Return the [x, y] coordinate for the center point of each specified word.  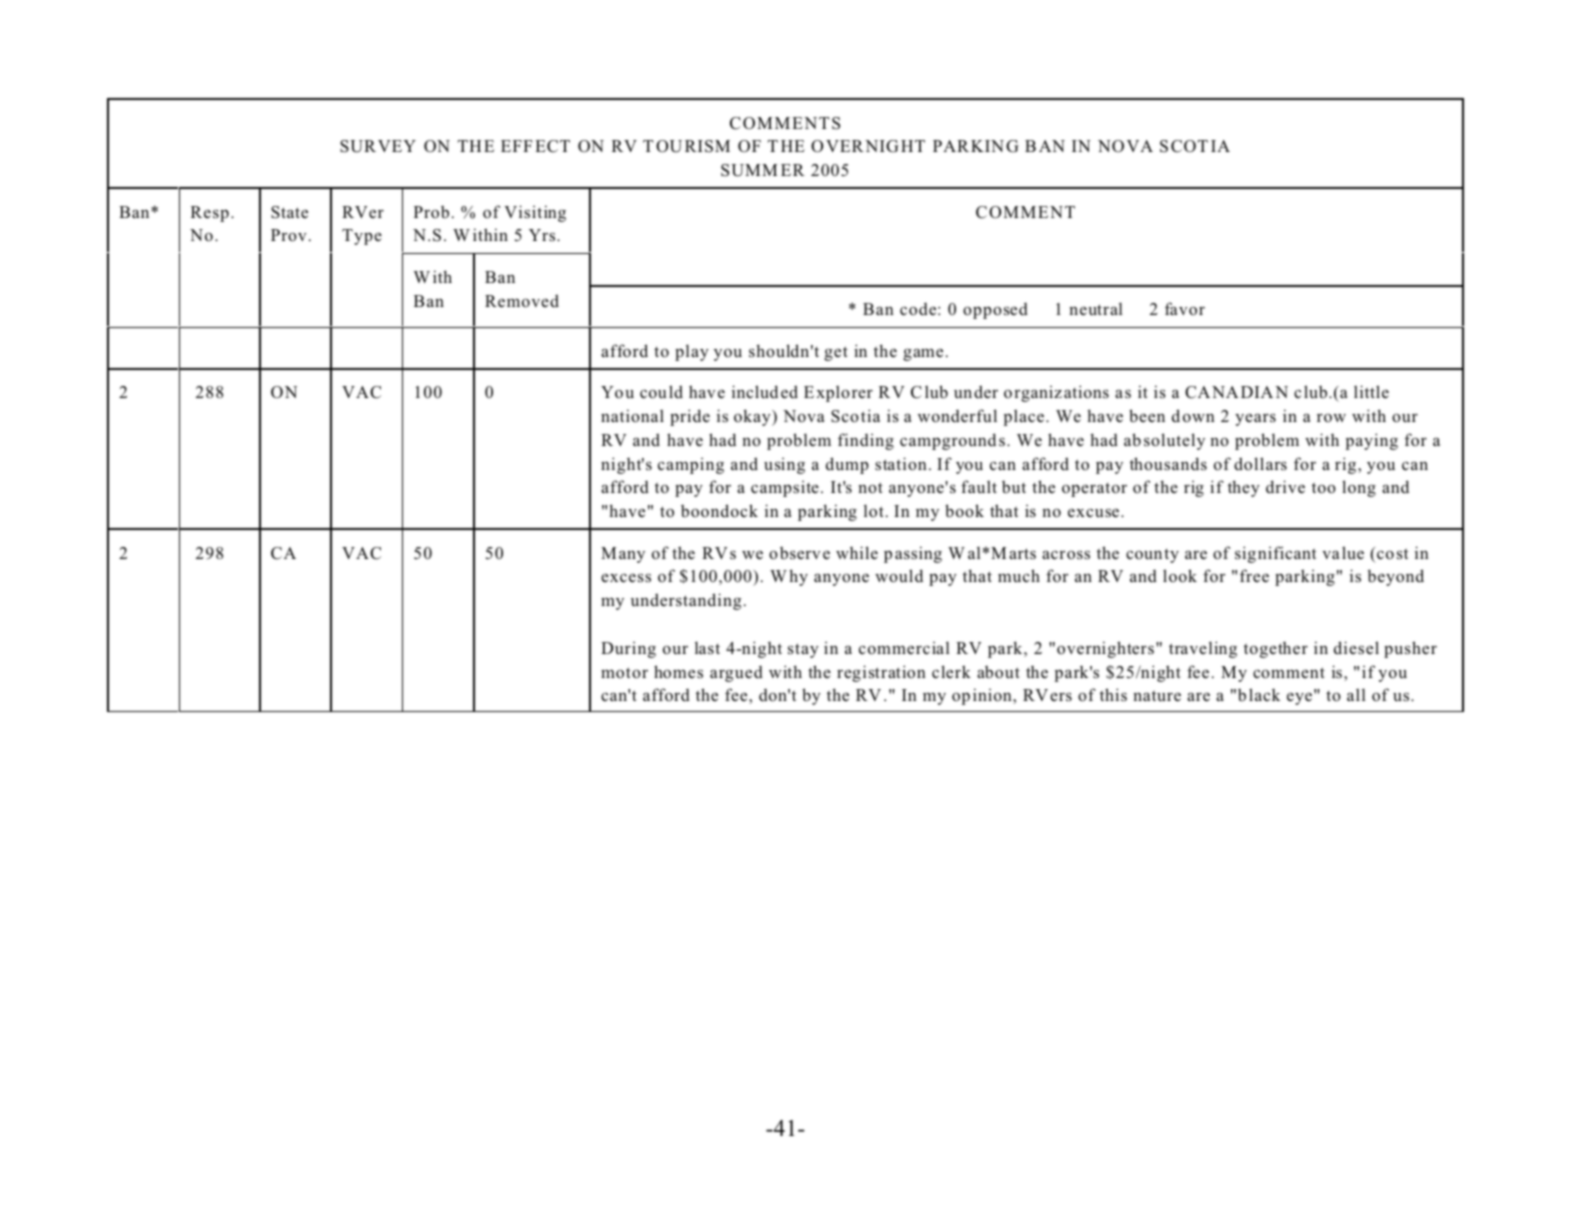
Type [362, 237]
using [784, 465]
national [632, 416]
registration [881, 673]
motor [624, 673]
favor [1185, 309]
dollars [1260, 464]
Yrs [543, 235]
